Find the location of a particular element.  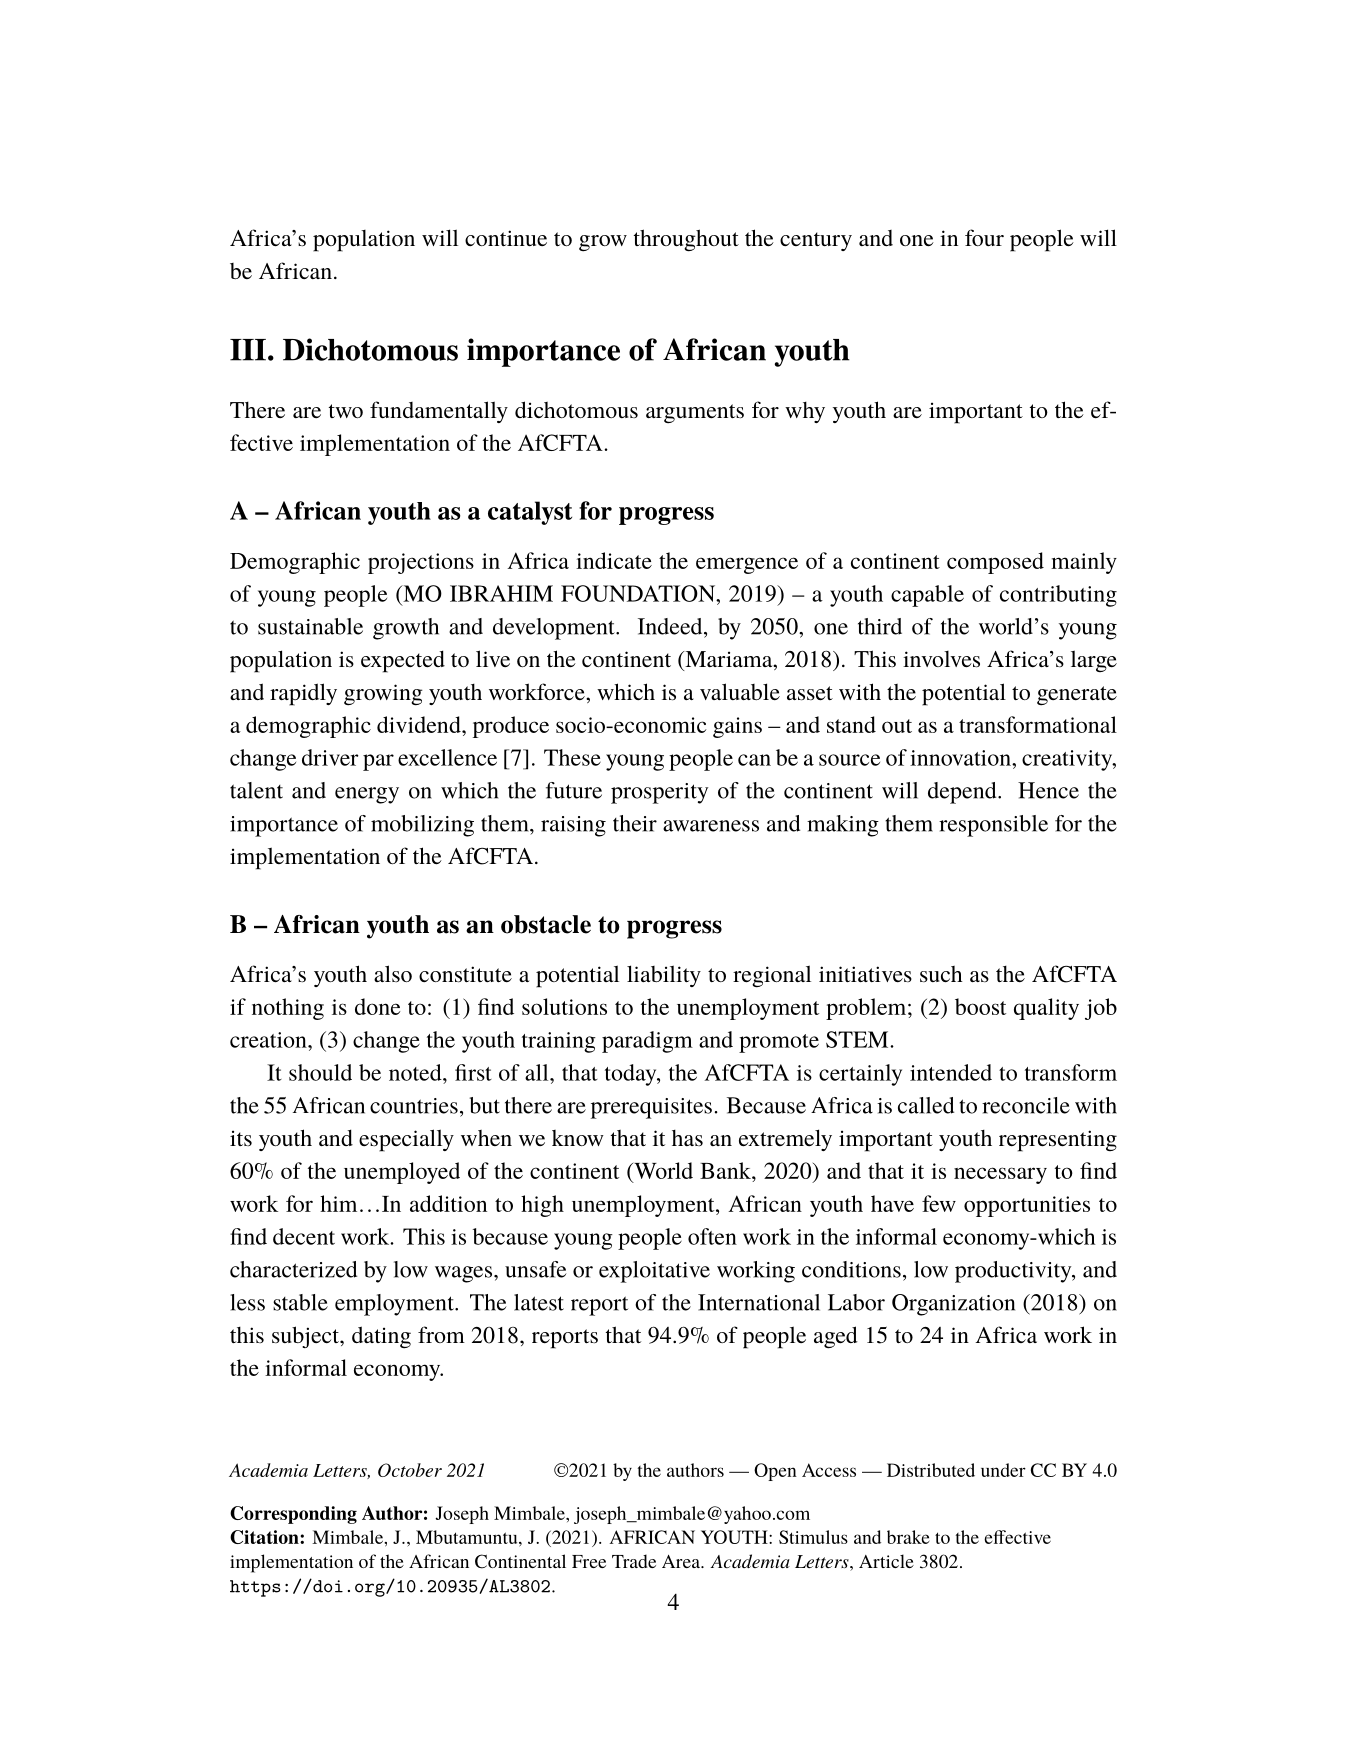

Corresponding is located at coordinates (293, 1515).
